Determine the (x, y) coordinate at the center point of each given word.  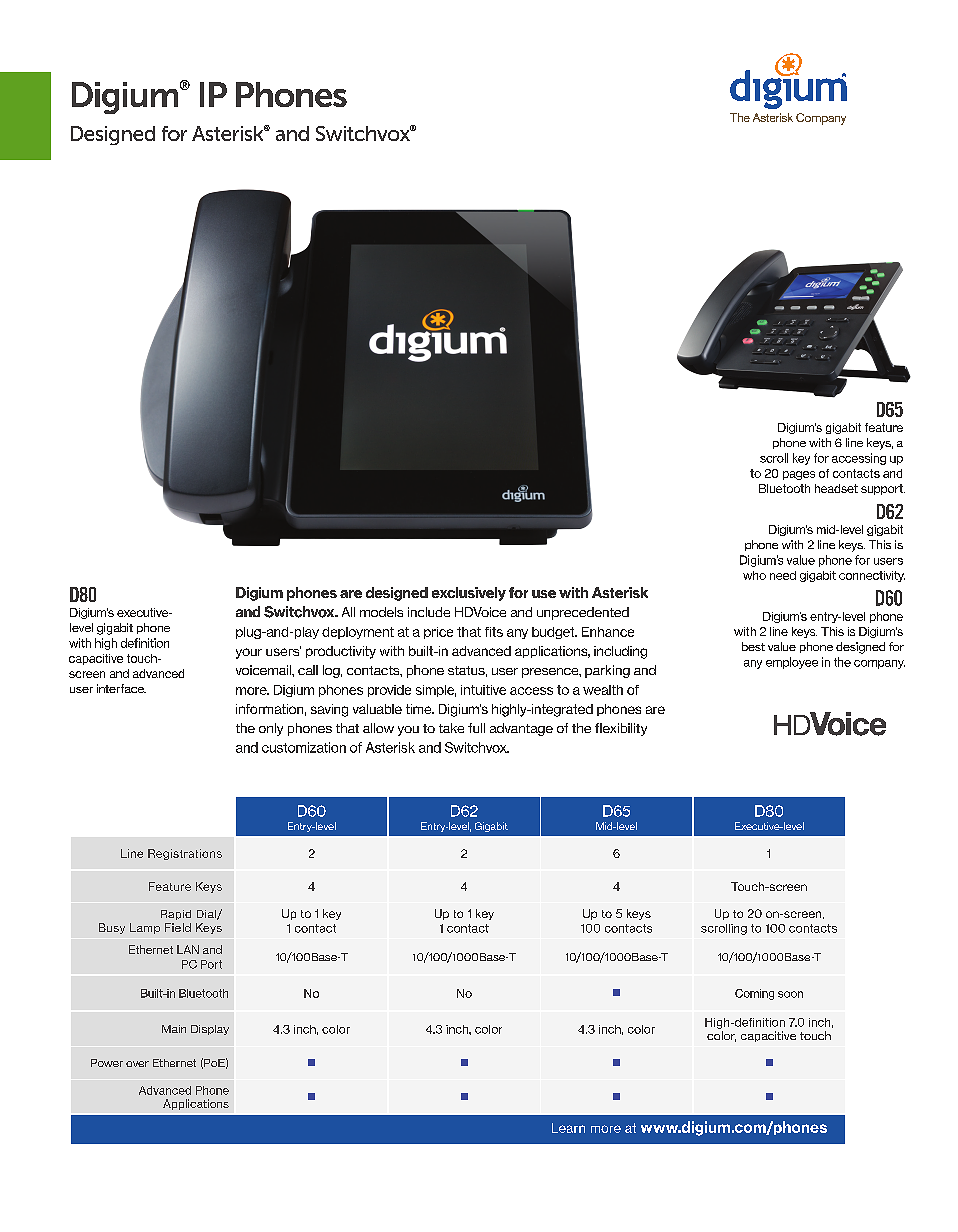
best (753, 646)
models (381, 612)
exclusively (469, 594)
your (249, 653)
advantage (521, 729)
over (137, 1064)
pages (799, 475)
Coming (754, 994)
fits (494, 632)
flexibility (621, 729)
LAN (188, 949)
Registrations (185, 854)
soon (790, 994)
